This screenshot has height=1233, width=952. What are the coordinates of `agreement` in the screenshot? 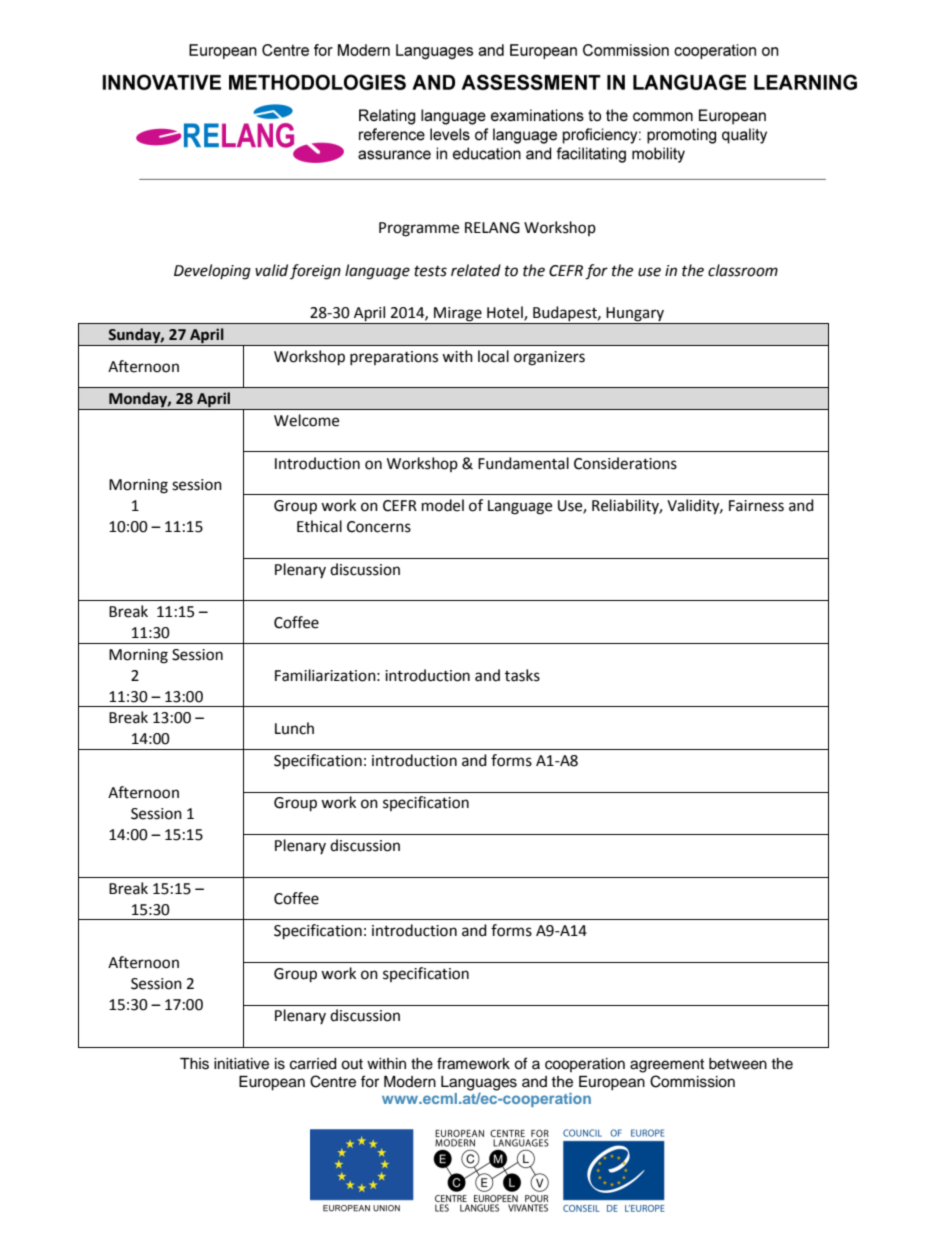 It's located at (667, 1066).
